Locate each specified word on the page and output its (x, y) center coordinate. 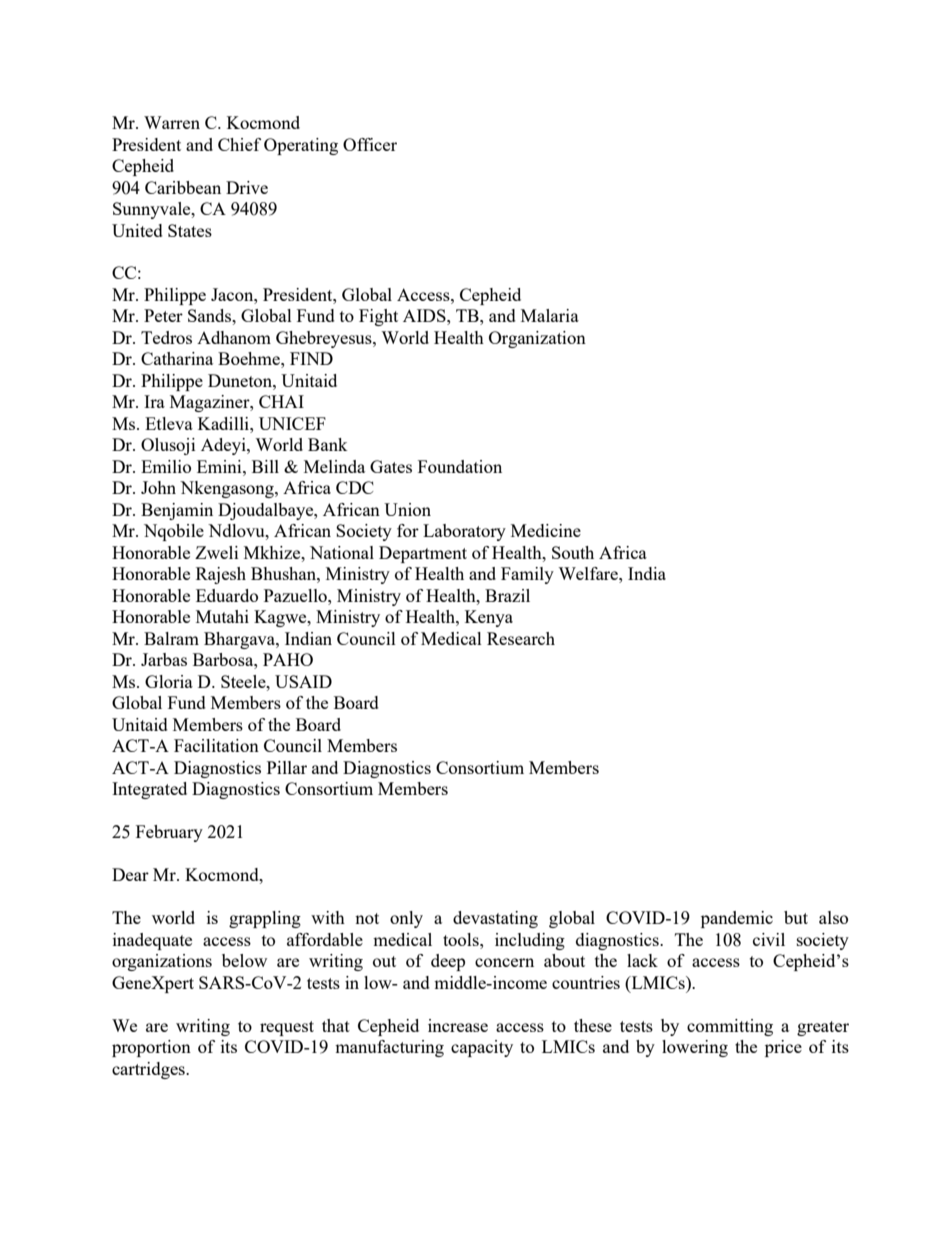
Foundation (460, 466)
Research (521, 638)
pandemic (737, 919)
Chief (239, 144)
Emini (220, 466)
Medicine (546, 530)
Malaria (550, 315)
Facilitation (216, 745)
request (287, 1028)
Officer (370, 144)
